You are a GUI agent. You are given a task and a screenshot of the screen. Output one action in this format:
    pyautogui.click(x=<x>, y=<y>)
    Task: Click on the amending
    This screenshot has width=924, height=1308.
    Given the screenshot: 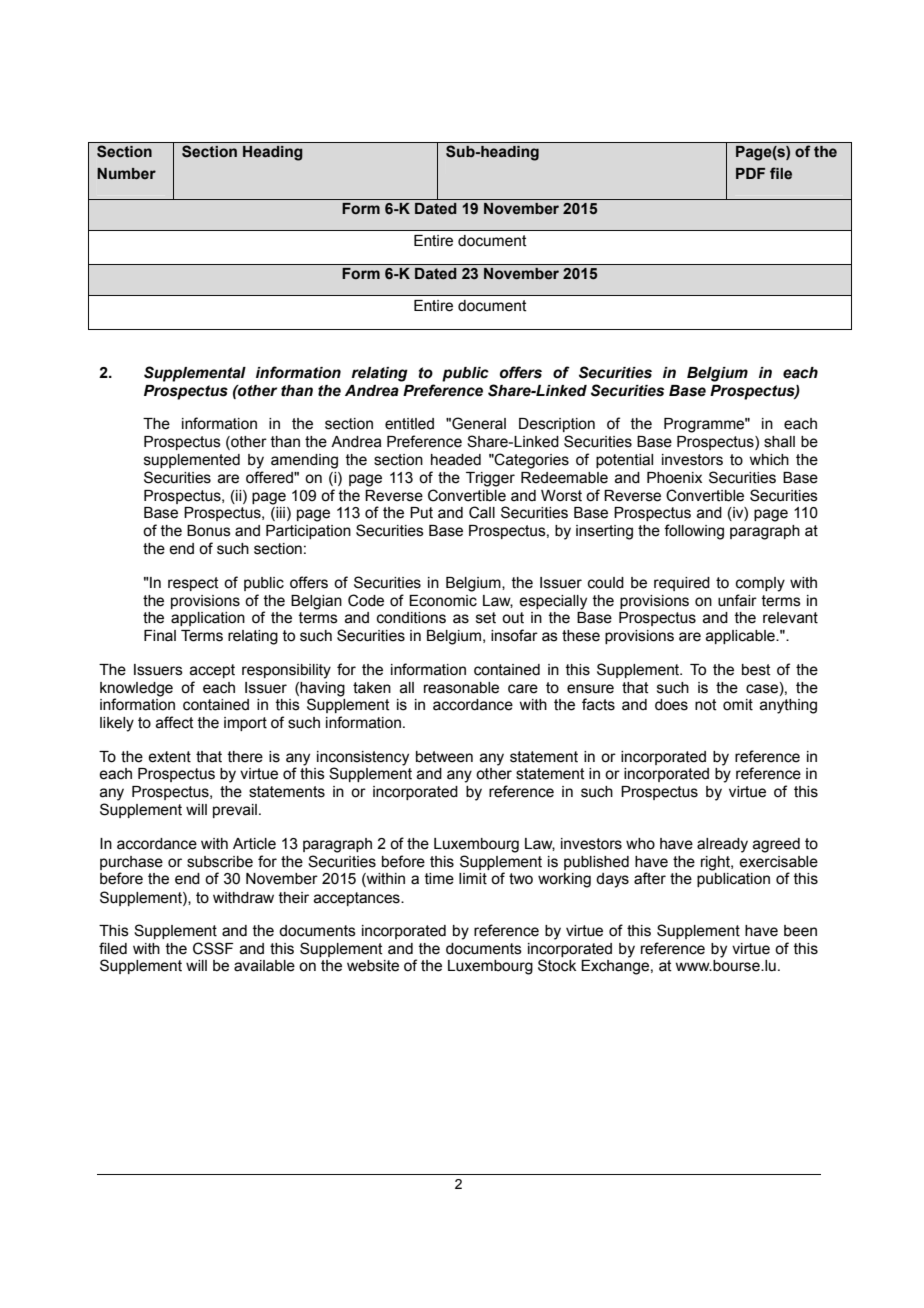 What is the action you would take?
    pyautogui.click(x=304, y=461)
